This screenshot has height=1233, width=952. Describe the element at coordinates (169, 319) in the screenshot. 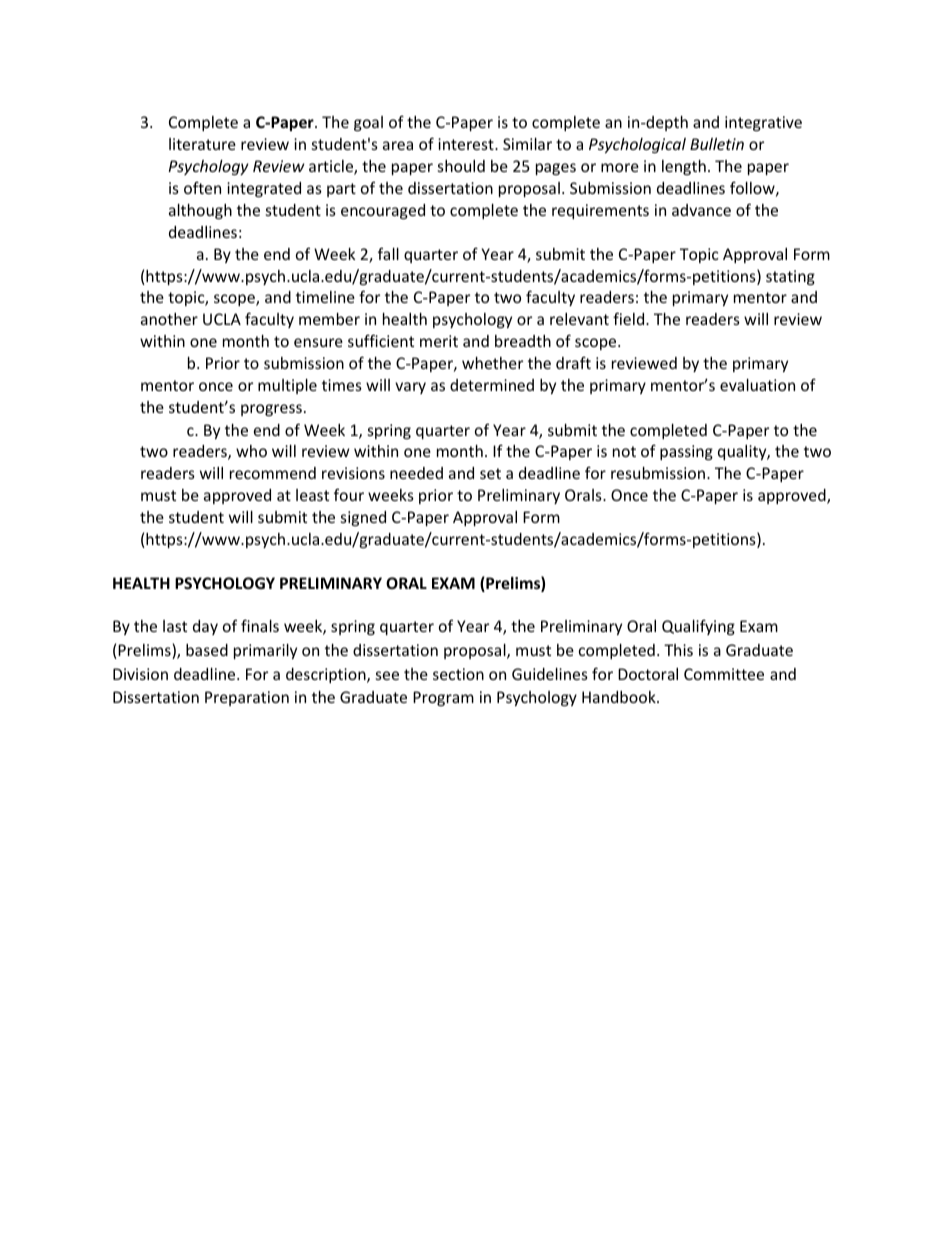

I see `another` at that location.
